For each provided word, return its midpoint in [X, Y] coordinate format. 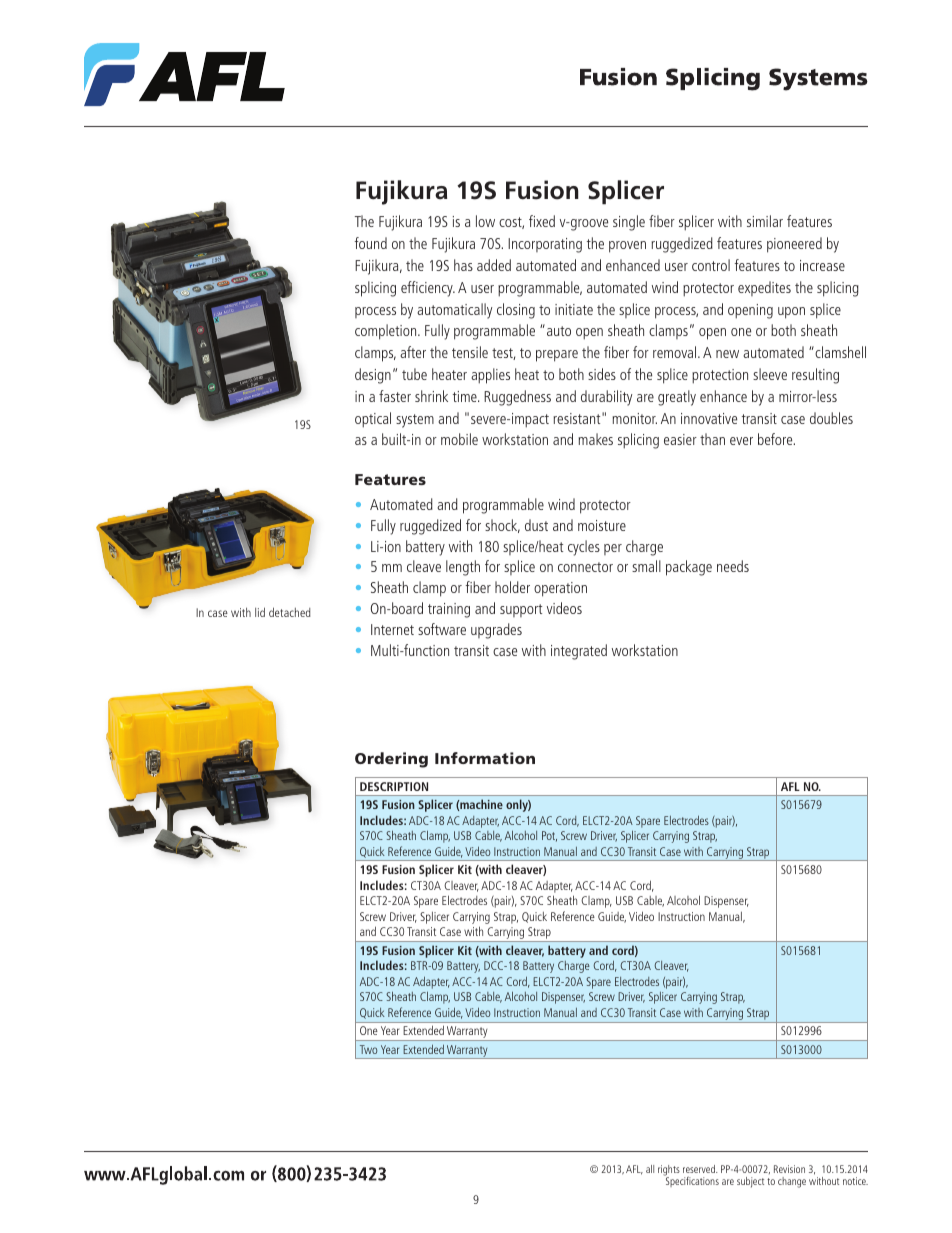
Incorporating [545, 245]
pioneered [794, 245]
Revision [789, 1169]
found [370, 243]
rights [669, 1171]
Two [368, 1049]
